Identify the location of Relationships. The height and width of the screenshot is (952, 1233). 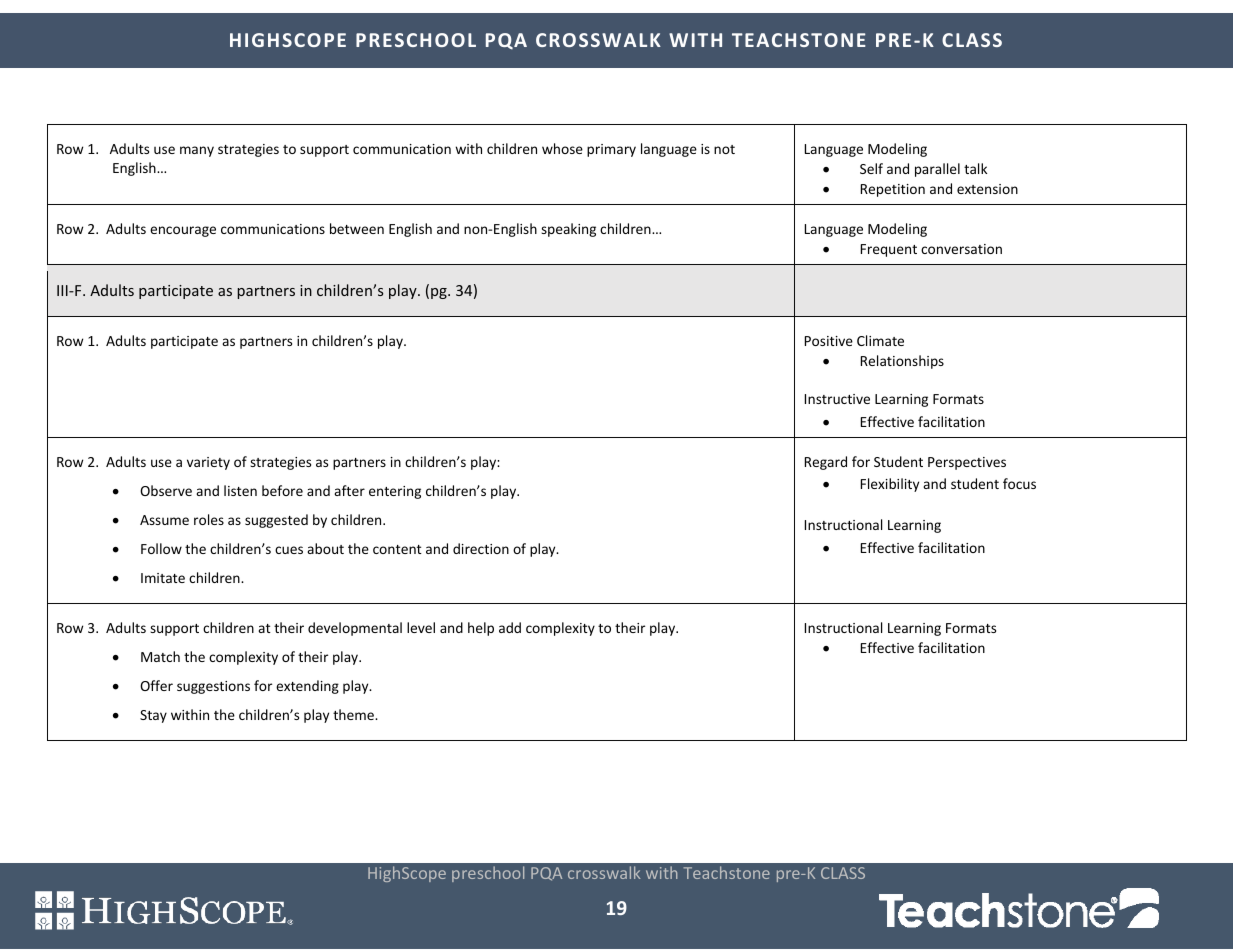
(902, 362).
